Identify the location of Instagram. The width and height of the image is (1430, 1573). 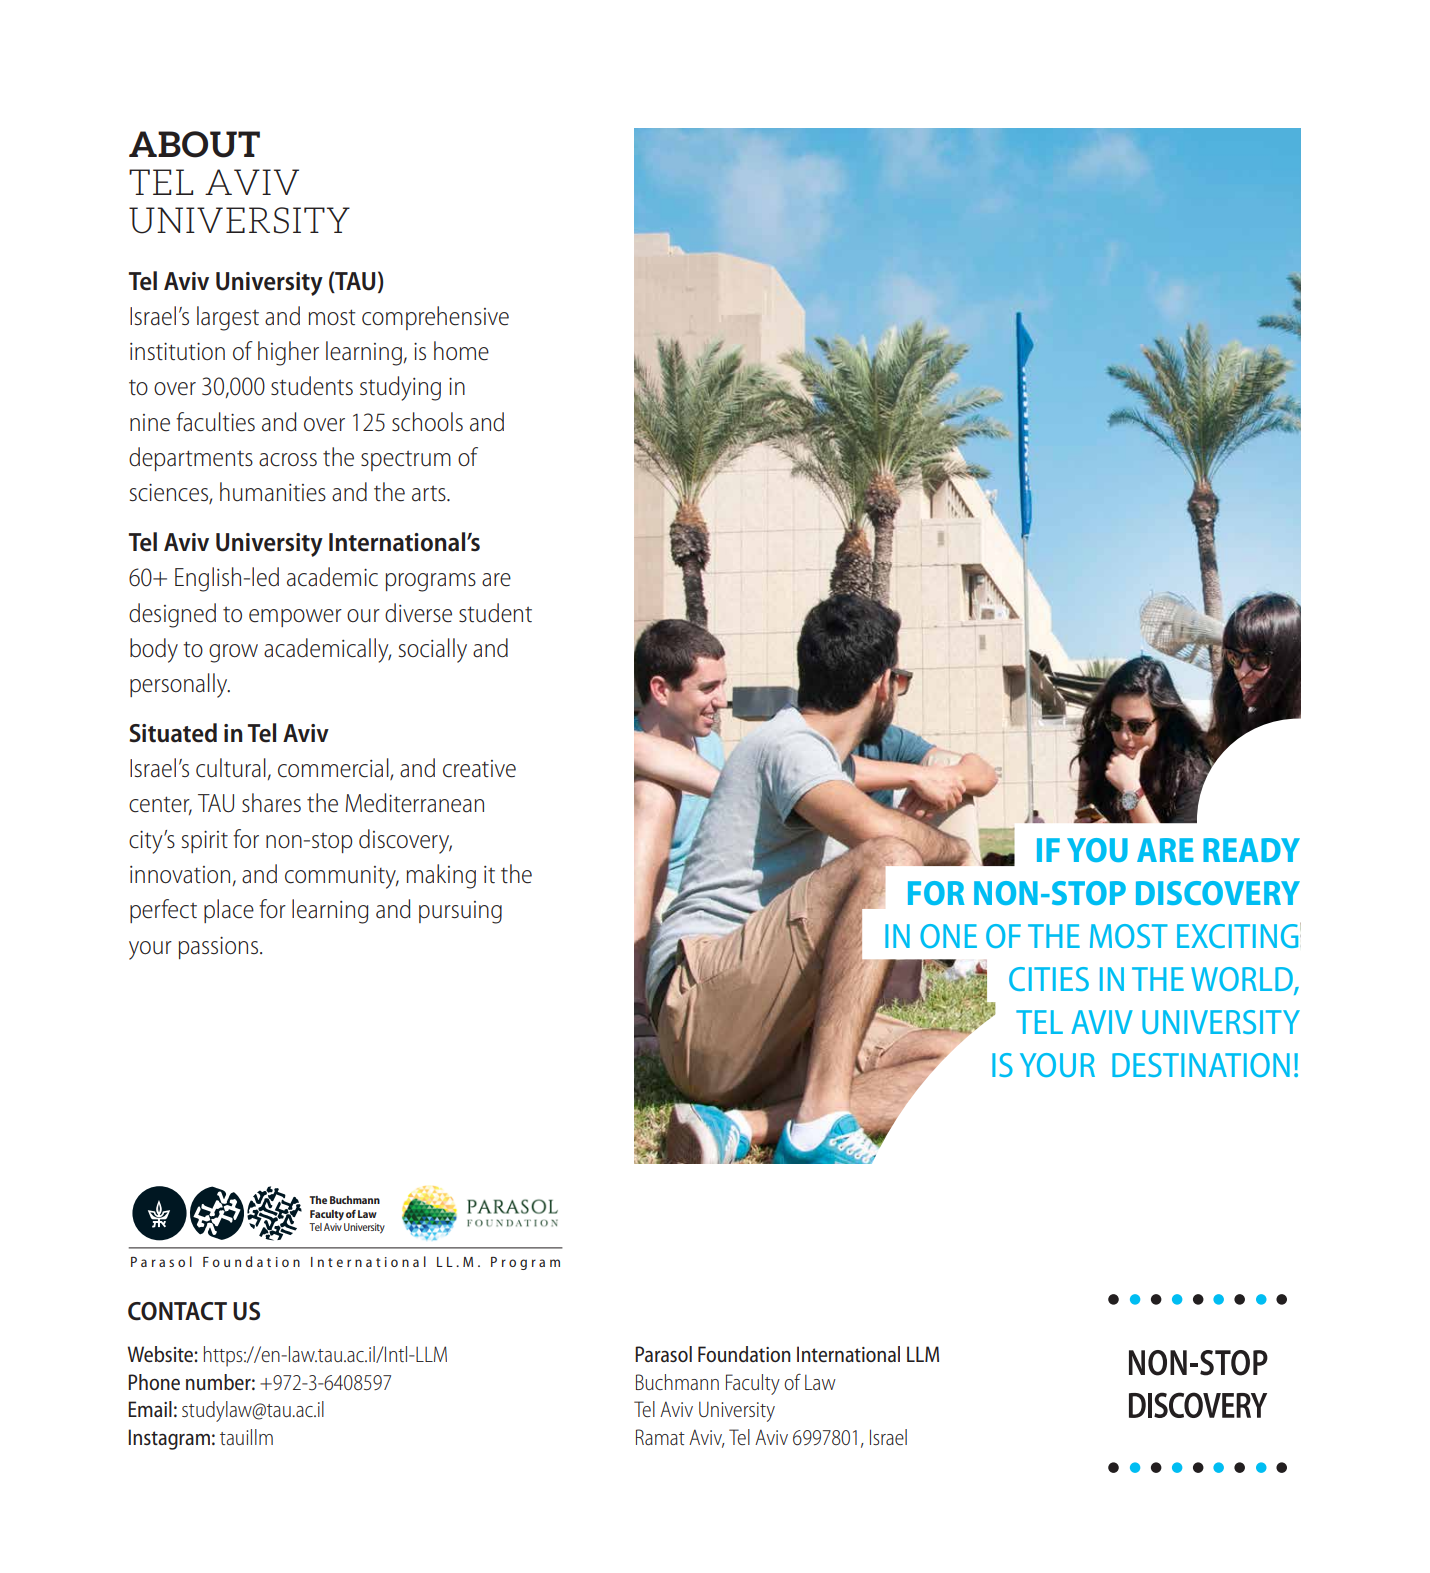
(169, 1439).
